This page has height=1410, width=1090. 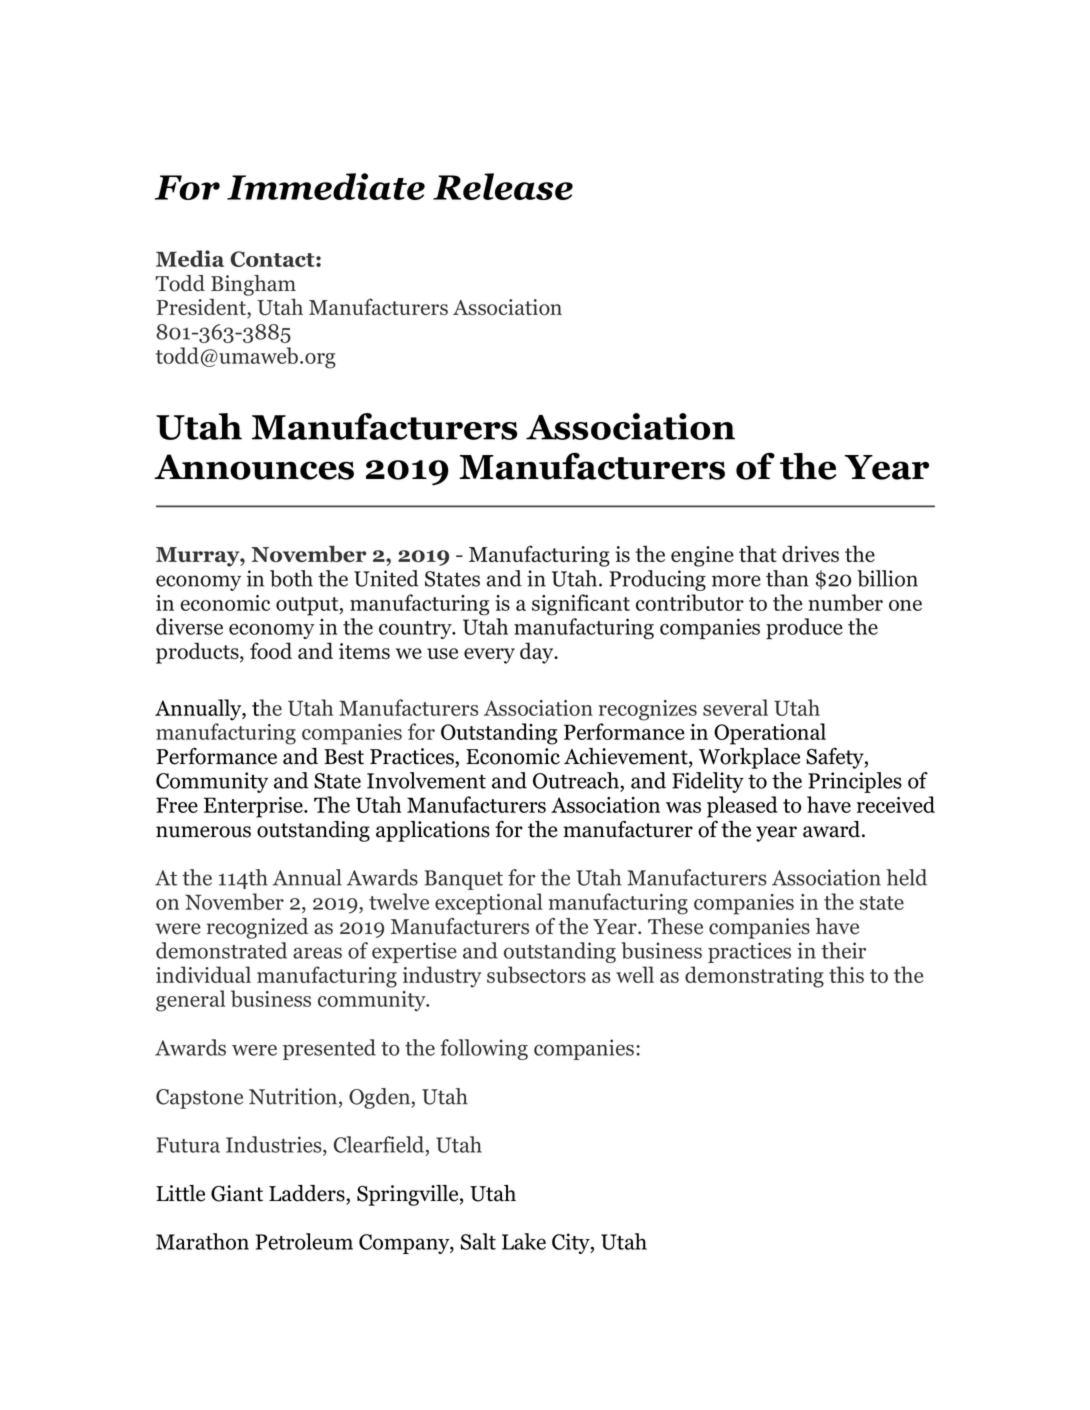 I want to click on drives, so click(x=810, y=554).
